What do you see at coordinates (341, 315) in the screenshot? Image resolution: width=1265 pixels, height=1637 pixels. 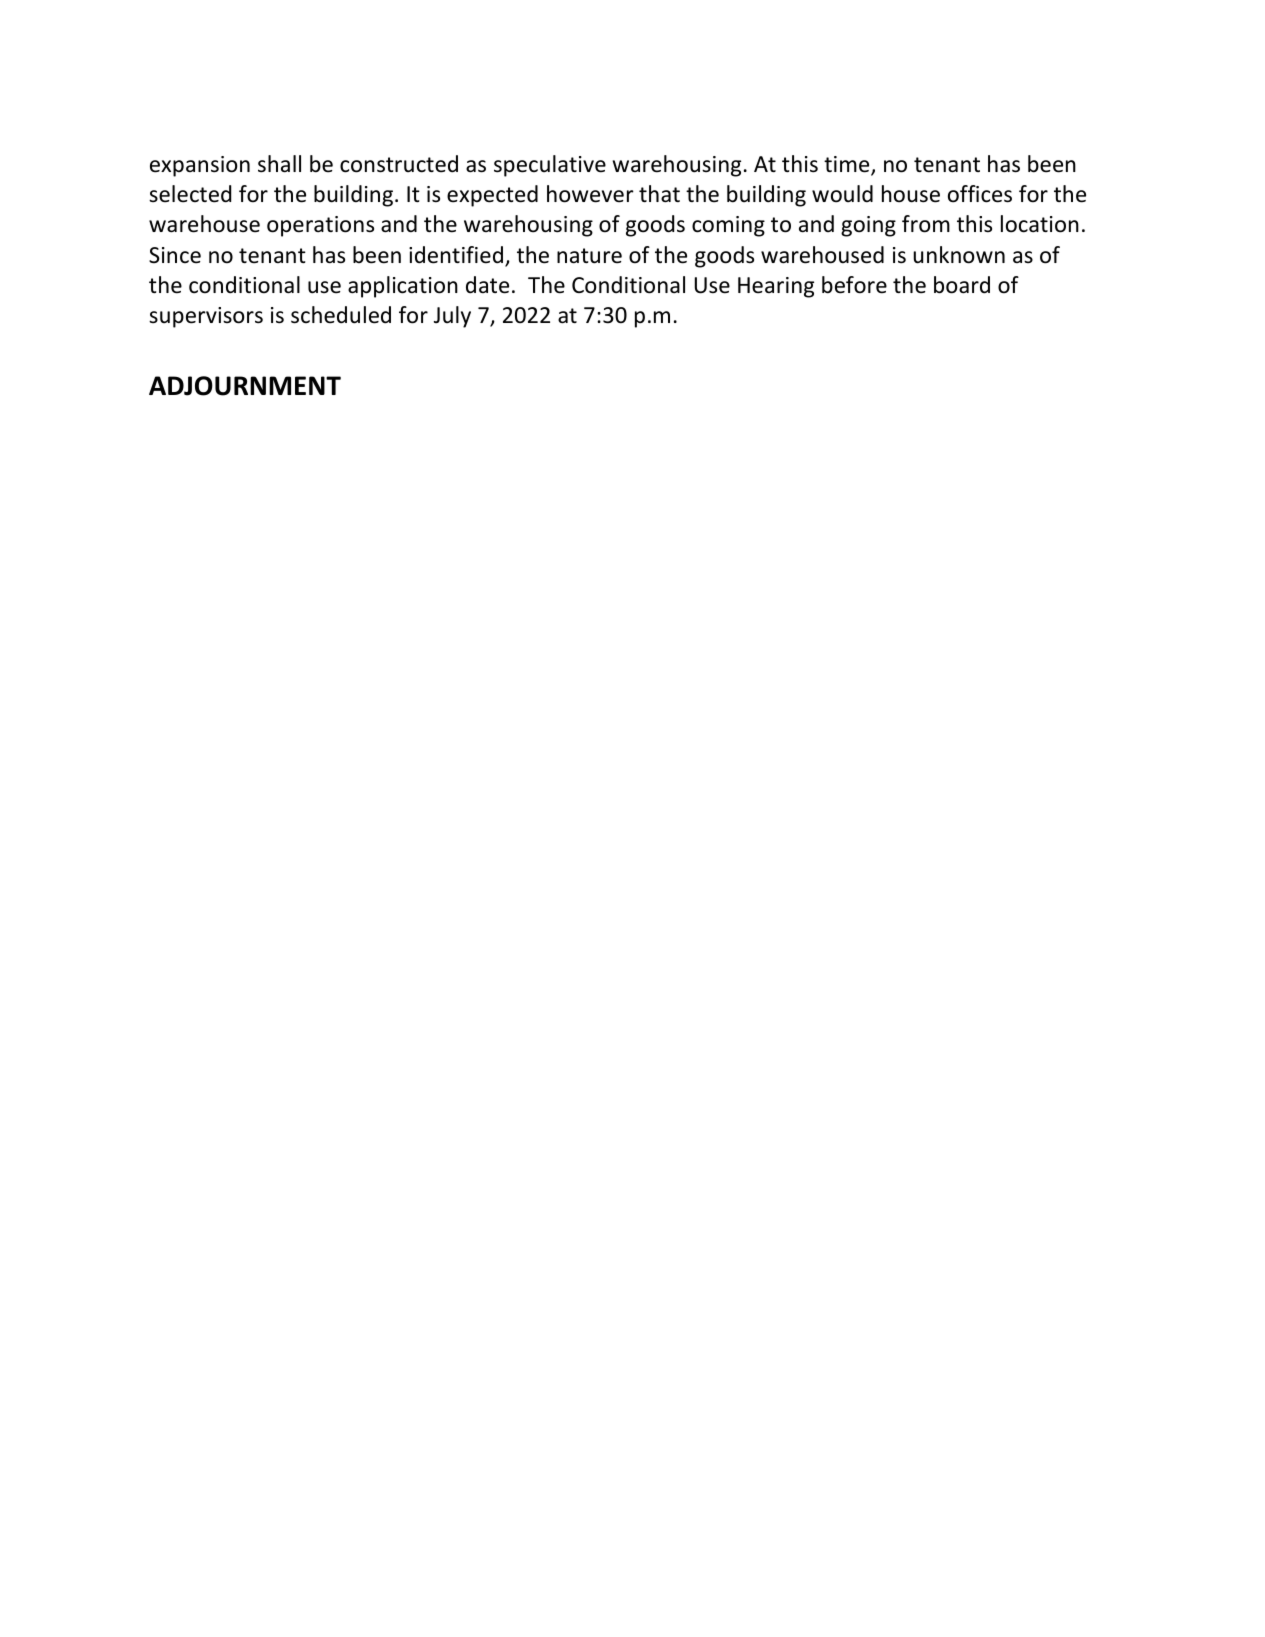 I see `scheduled` at bounding box center [341, 315].
